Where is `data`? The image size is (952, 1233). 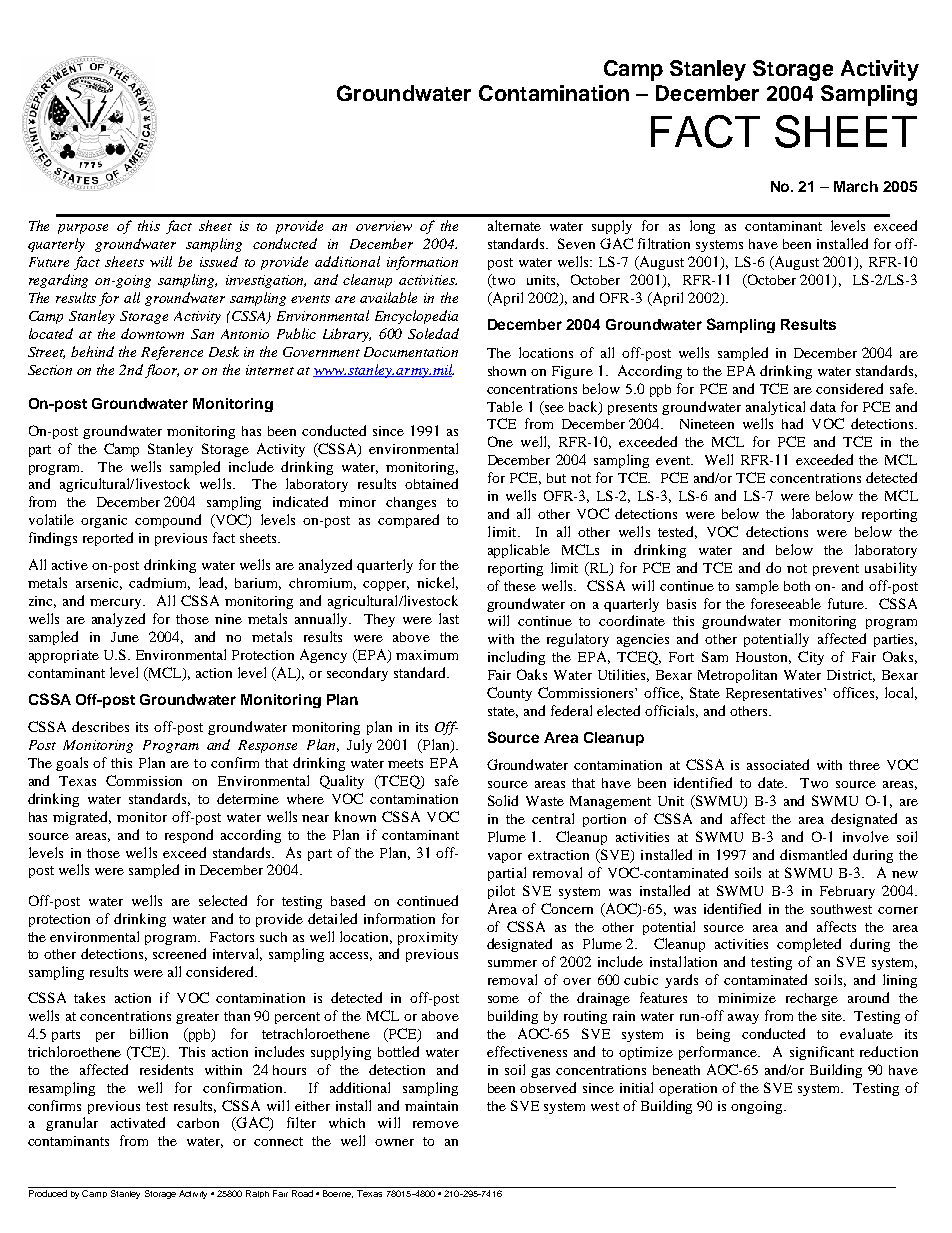
data is located at coordinates (823, 406).
